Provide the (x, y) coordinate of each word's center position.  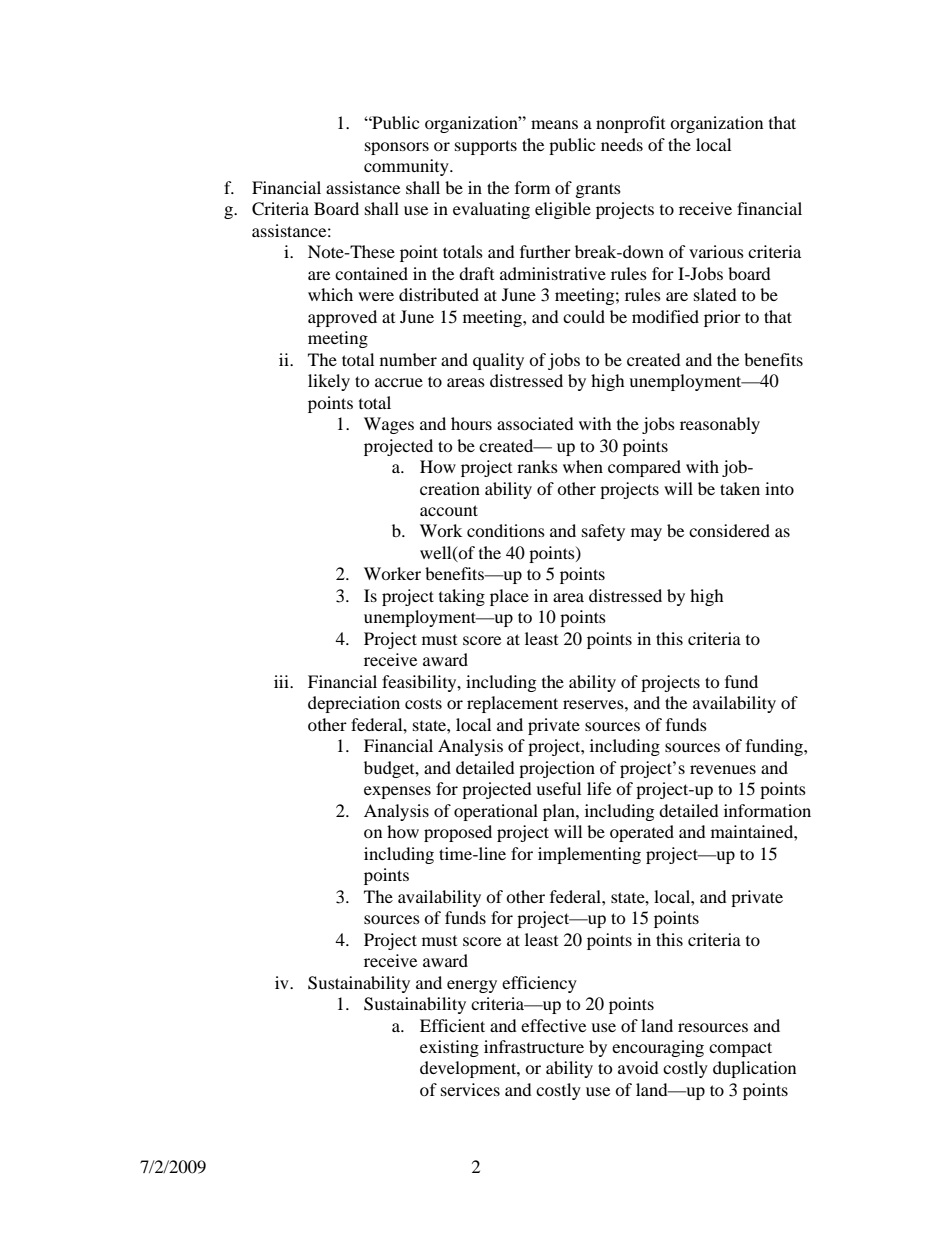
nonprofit (630, 124)
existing (449, 1048)
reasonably (720, 425)
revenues (723, 769)
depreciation (354, 704)
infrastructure (534, 1046)
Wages (389, 425)
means (554, 124)
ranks (537, 466)
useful (558, 788)
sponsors (397, 148)
